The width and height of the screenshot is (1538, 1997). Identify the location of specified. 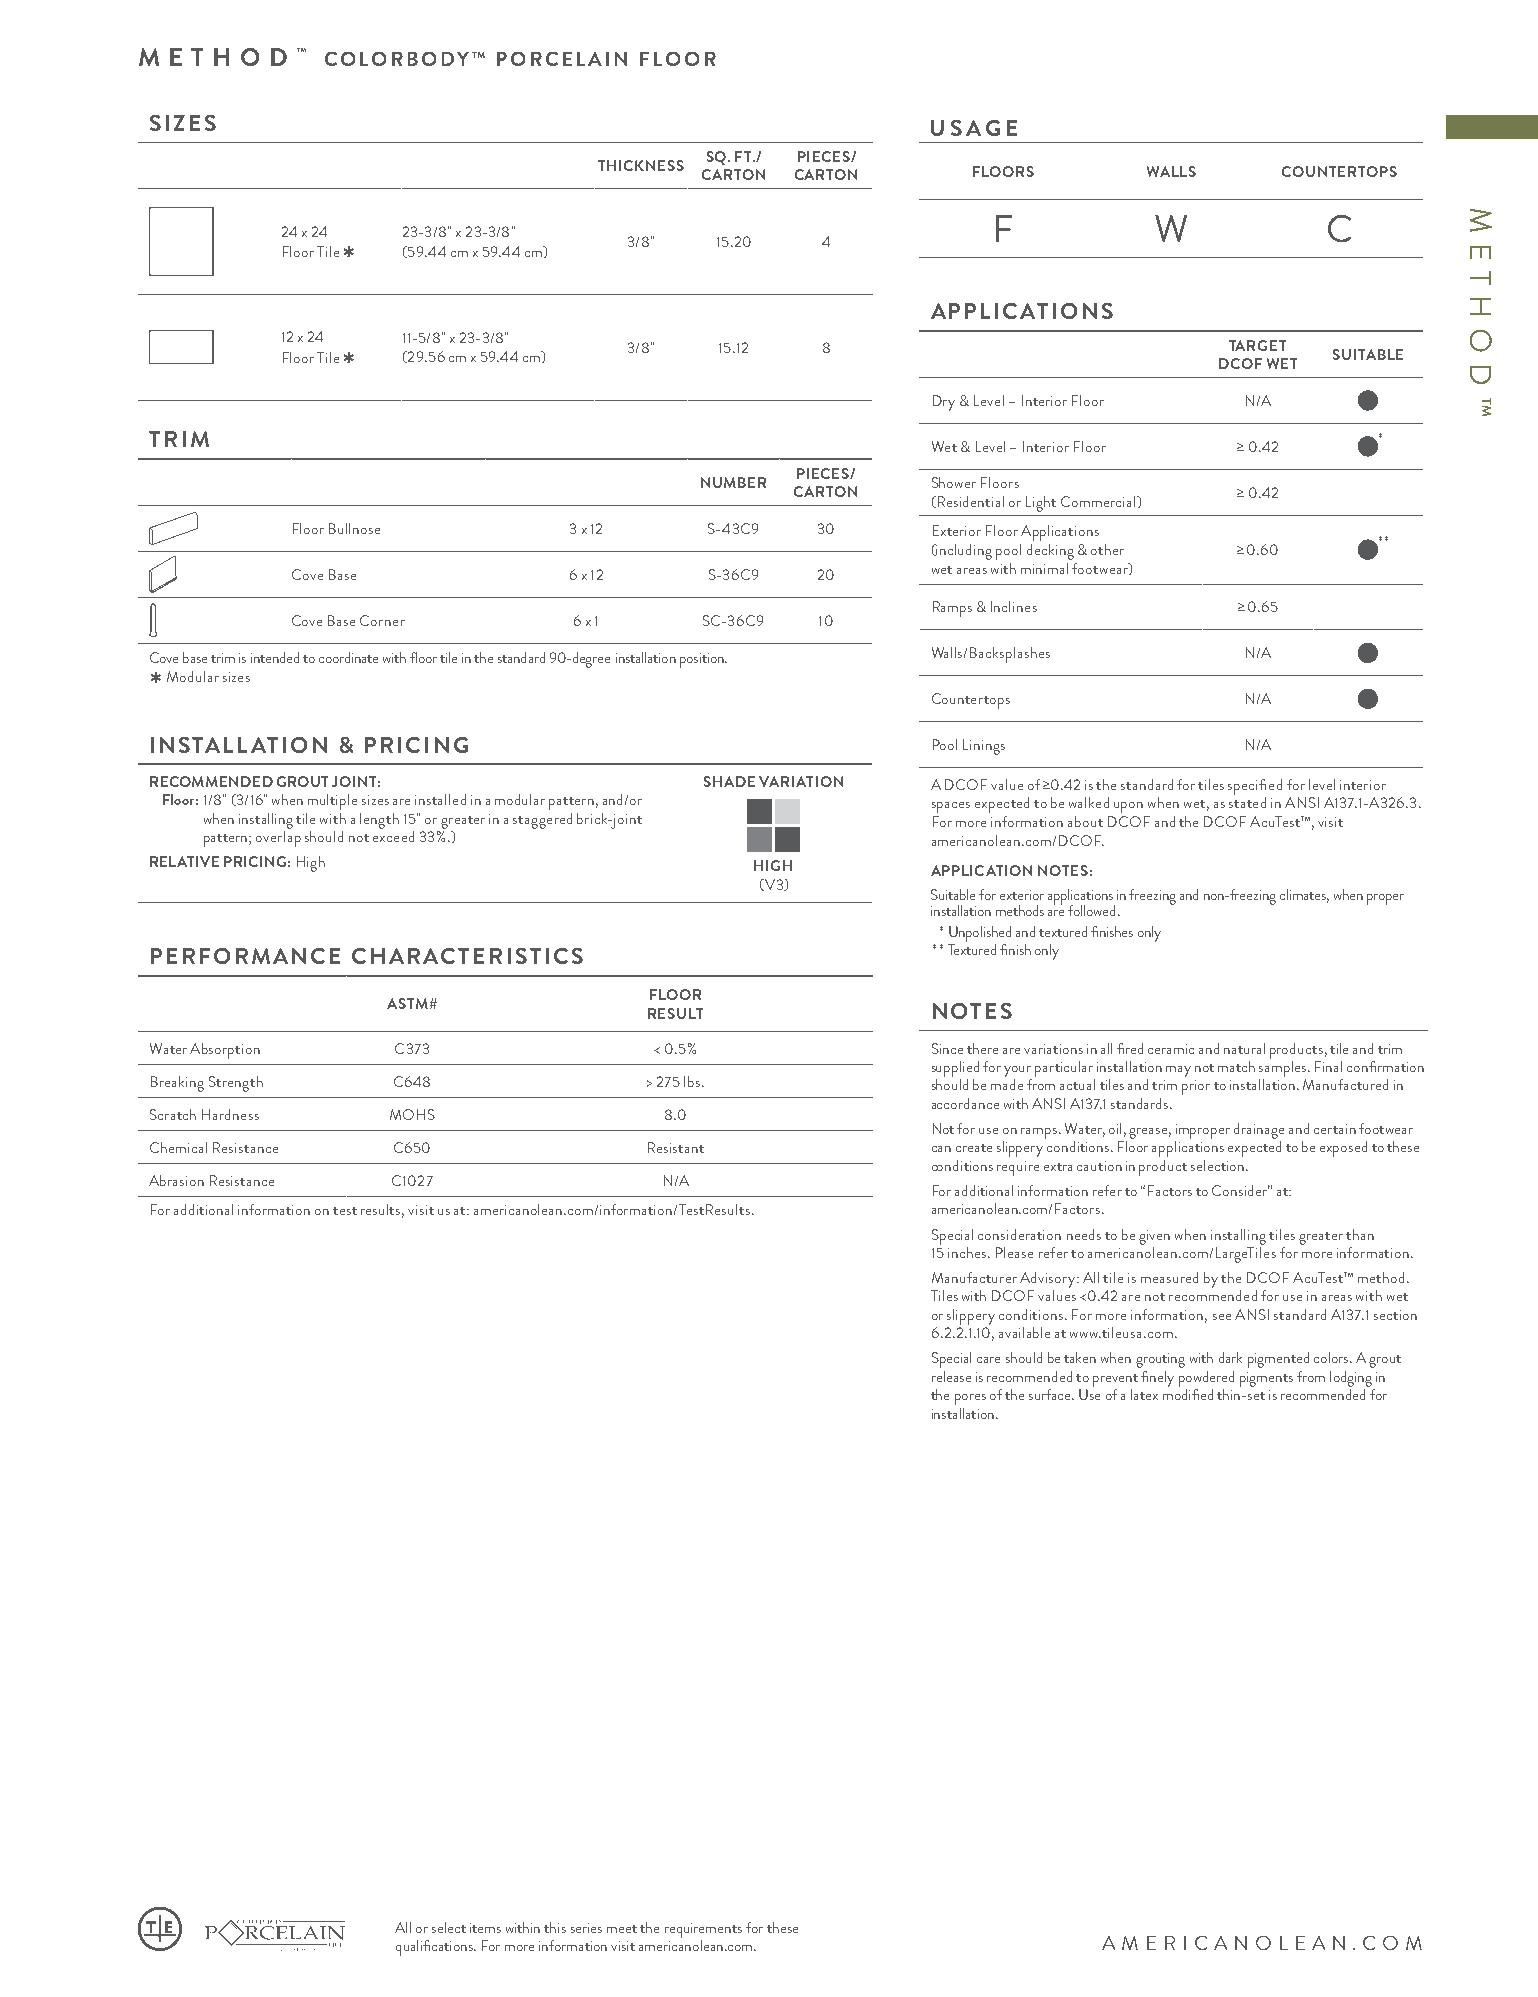
(1255, 787).
